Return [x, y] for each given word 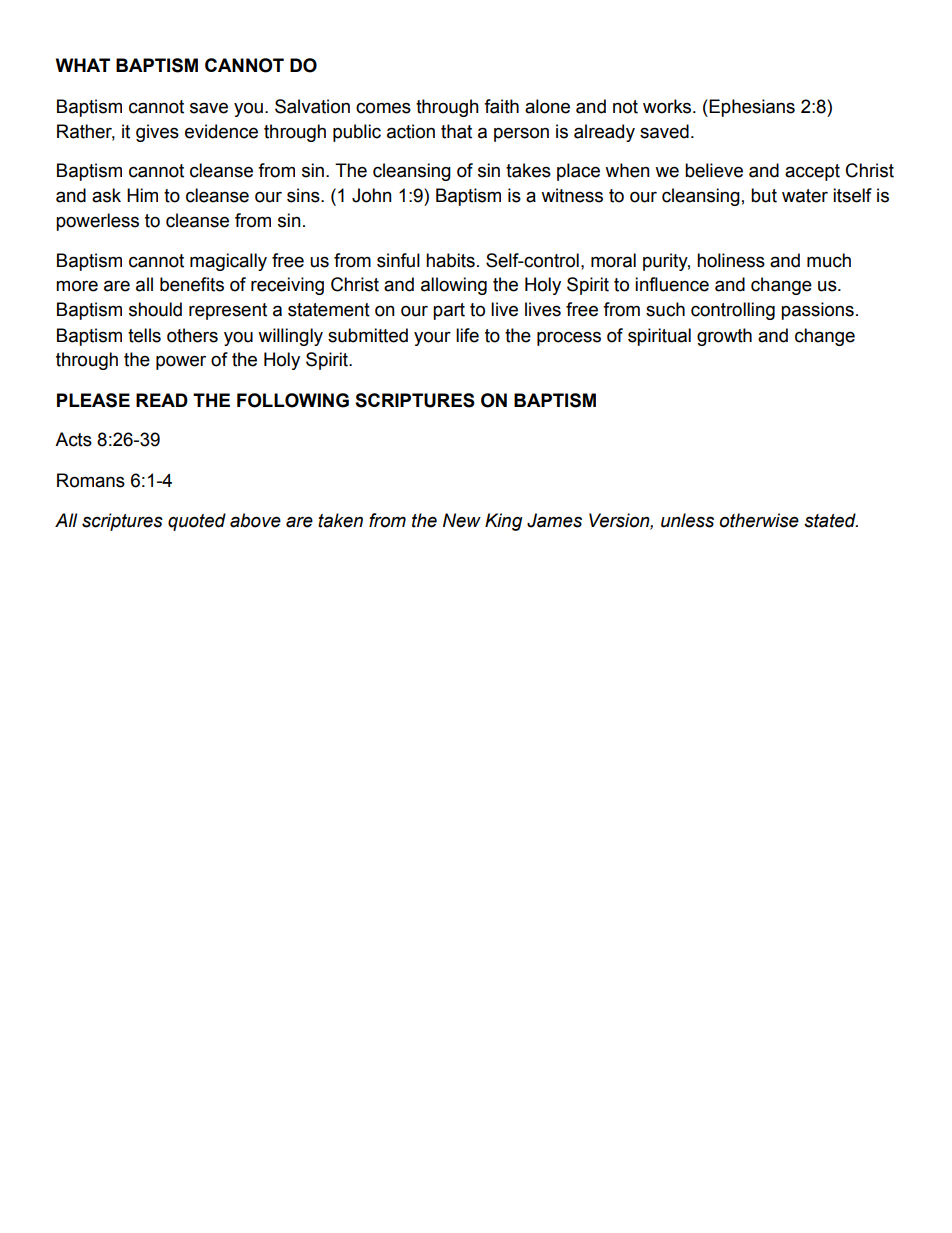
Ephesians [752, 108]
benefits [192, 284]
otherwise [759, 520]
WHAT [83, 65]
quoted [197, 522]
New [462, 520]
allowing [454, 286]
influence [672, 284]
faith [501, 106]
